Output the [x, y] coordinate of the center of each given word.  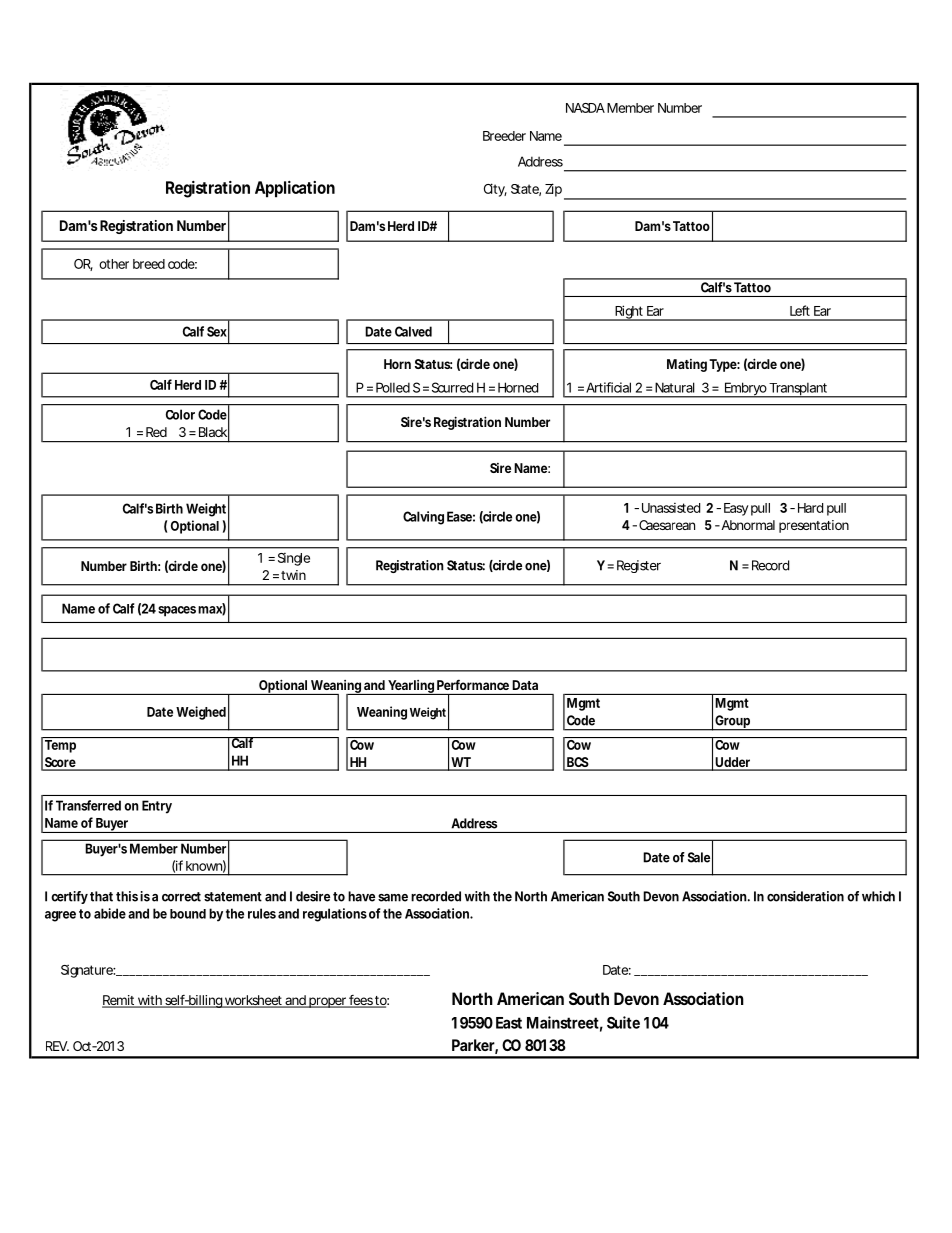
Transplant [798, 390]
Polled [393, 387]
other [114, 264]
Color [180, 414]
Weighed [201, 713]
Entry [157, 807]
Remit [119, 1001]
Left [800, 310]
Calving [423, 518]
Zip [553, 190]
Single [294, 559]
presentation [814, 526]
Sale [699, 857]
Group [732, 723]
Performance [473, 685]
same [393, 898]
